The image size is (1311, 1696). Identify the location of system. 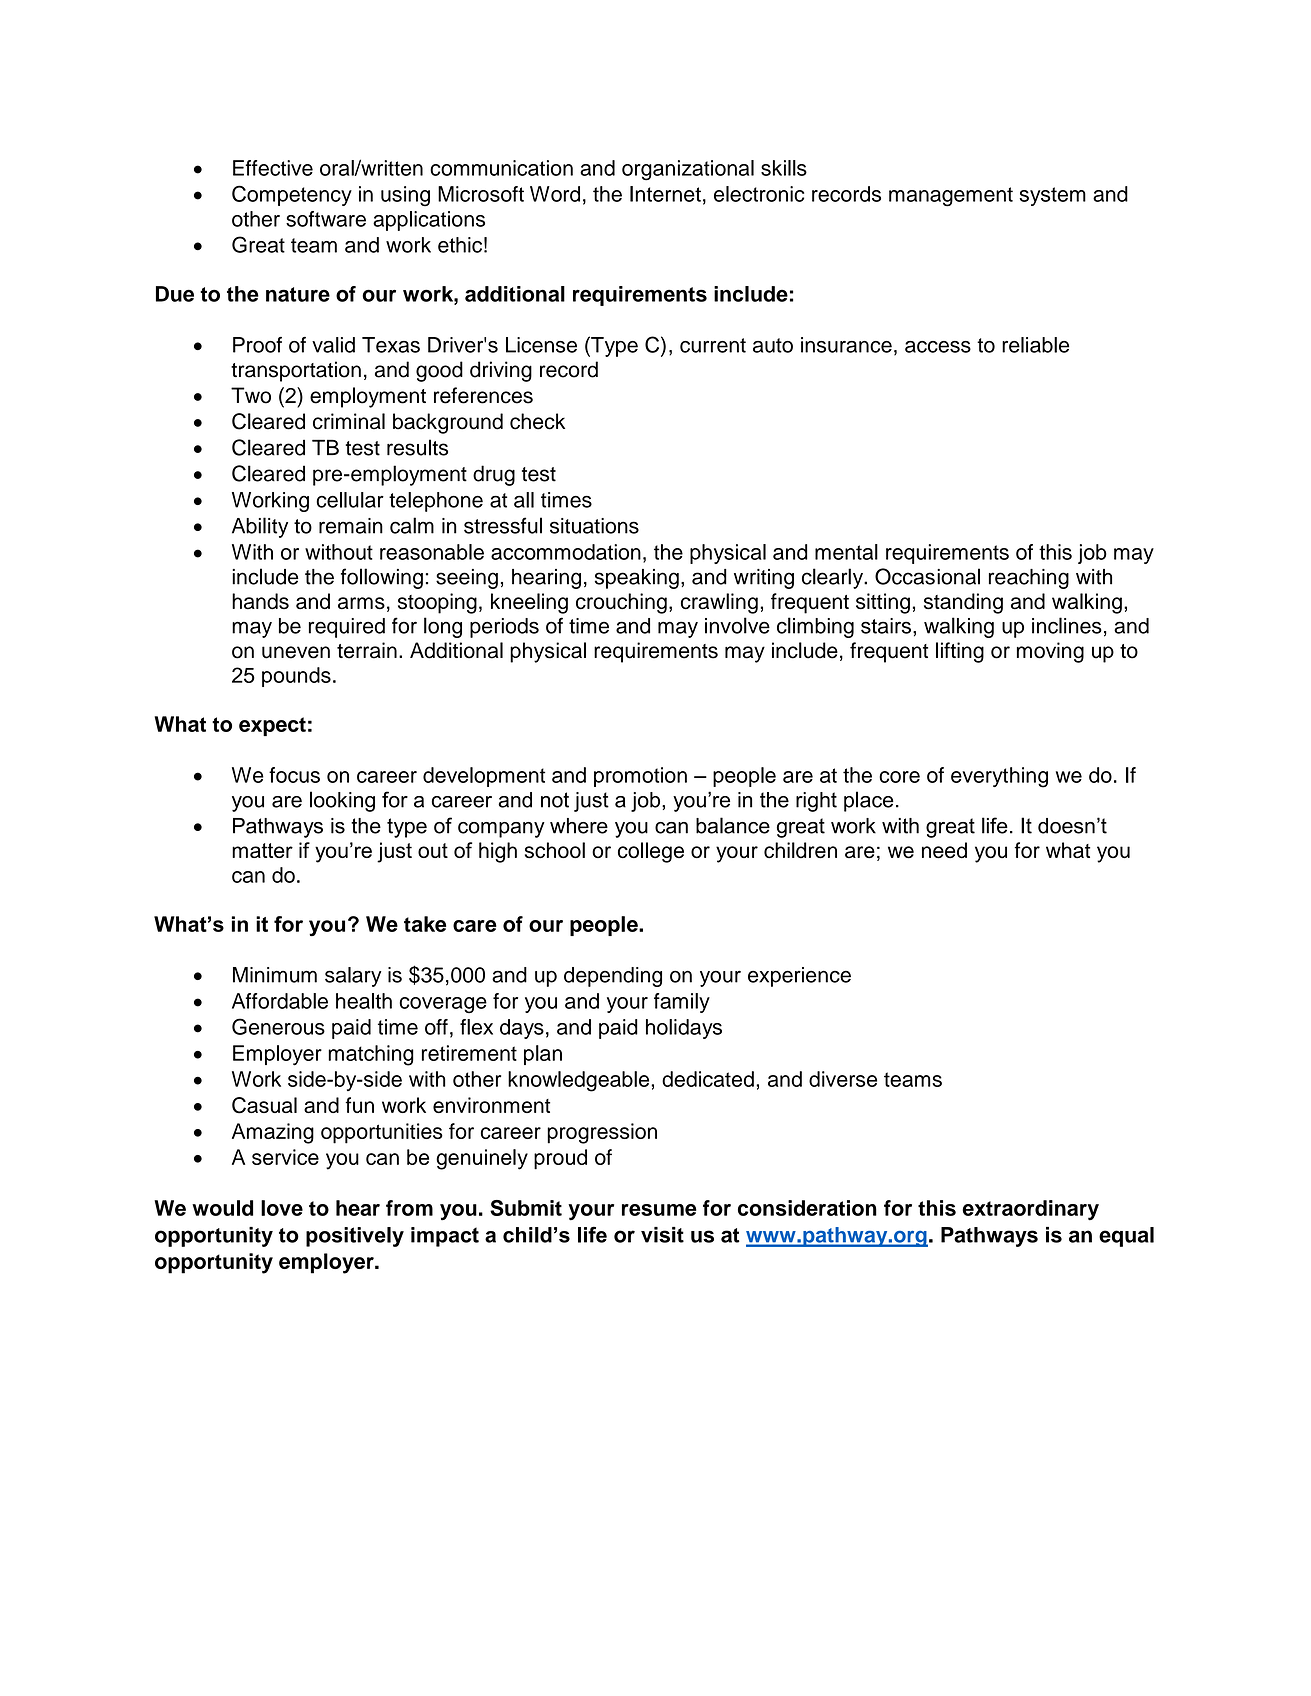
(1052, 196).
